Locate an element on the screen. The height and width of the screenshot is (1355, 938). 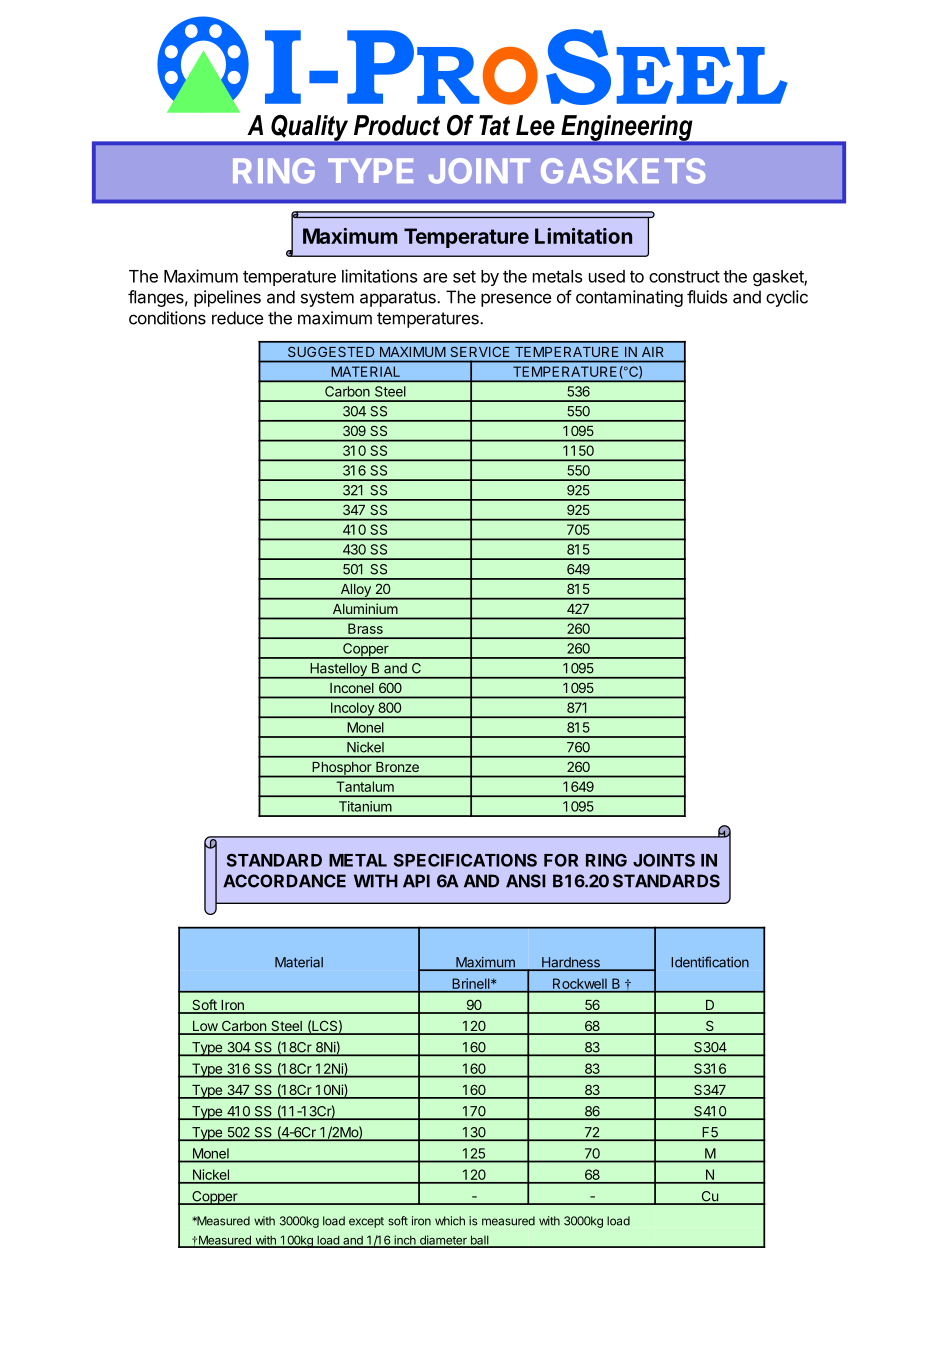
ANSI is located at coordinates (525, 881).
